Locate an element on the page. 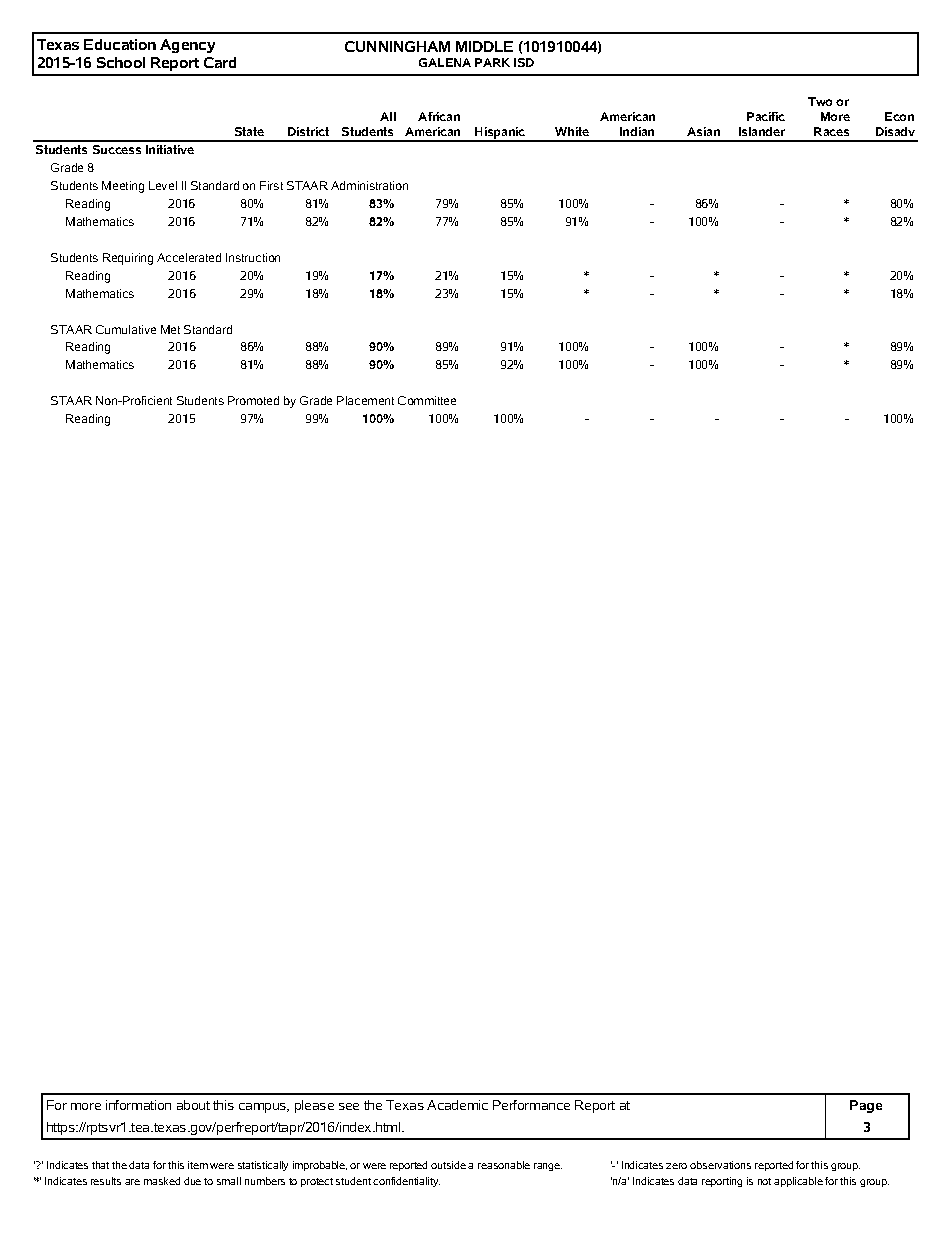  applicable is located at coordinates (798, 1182).
